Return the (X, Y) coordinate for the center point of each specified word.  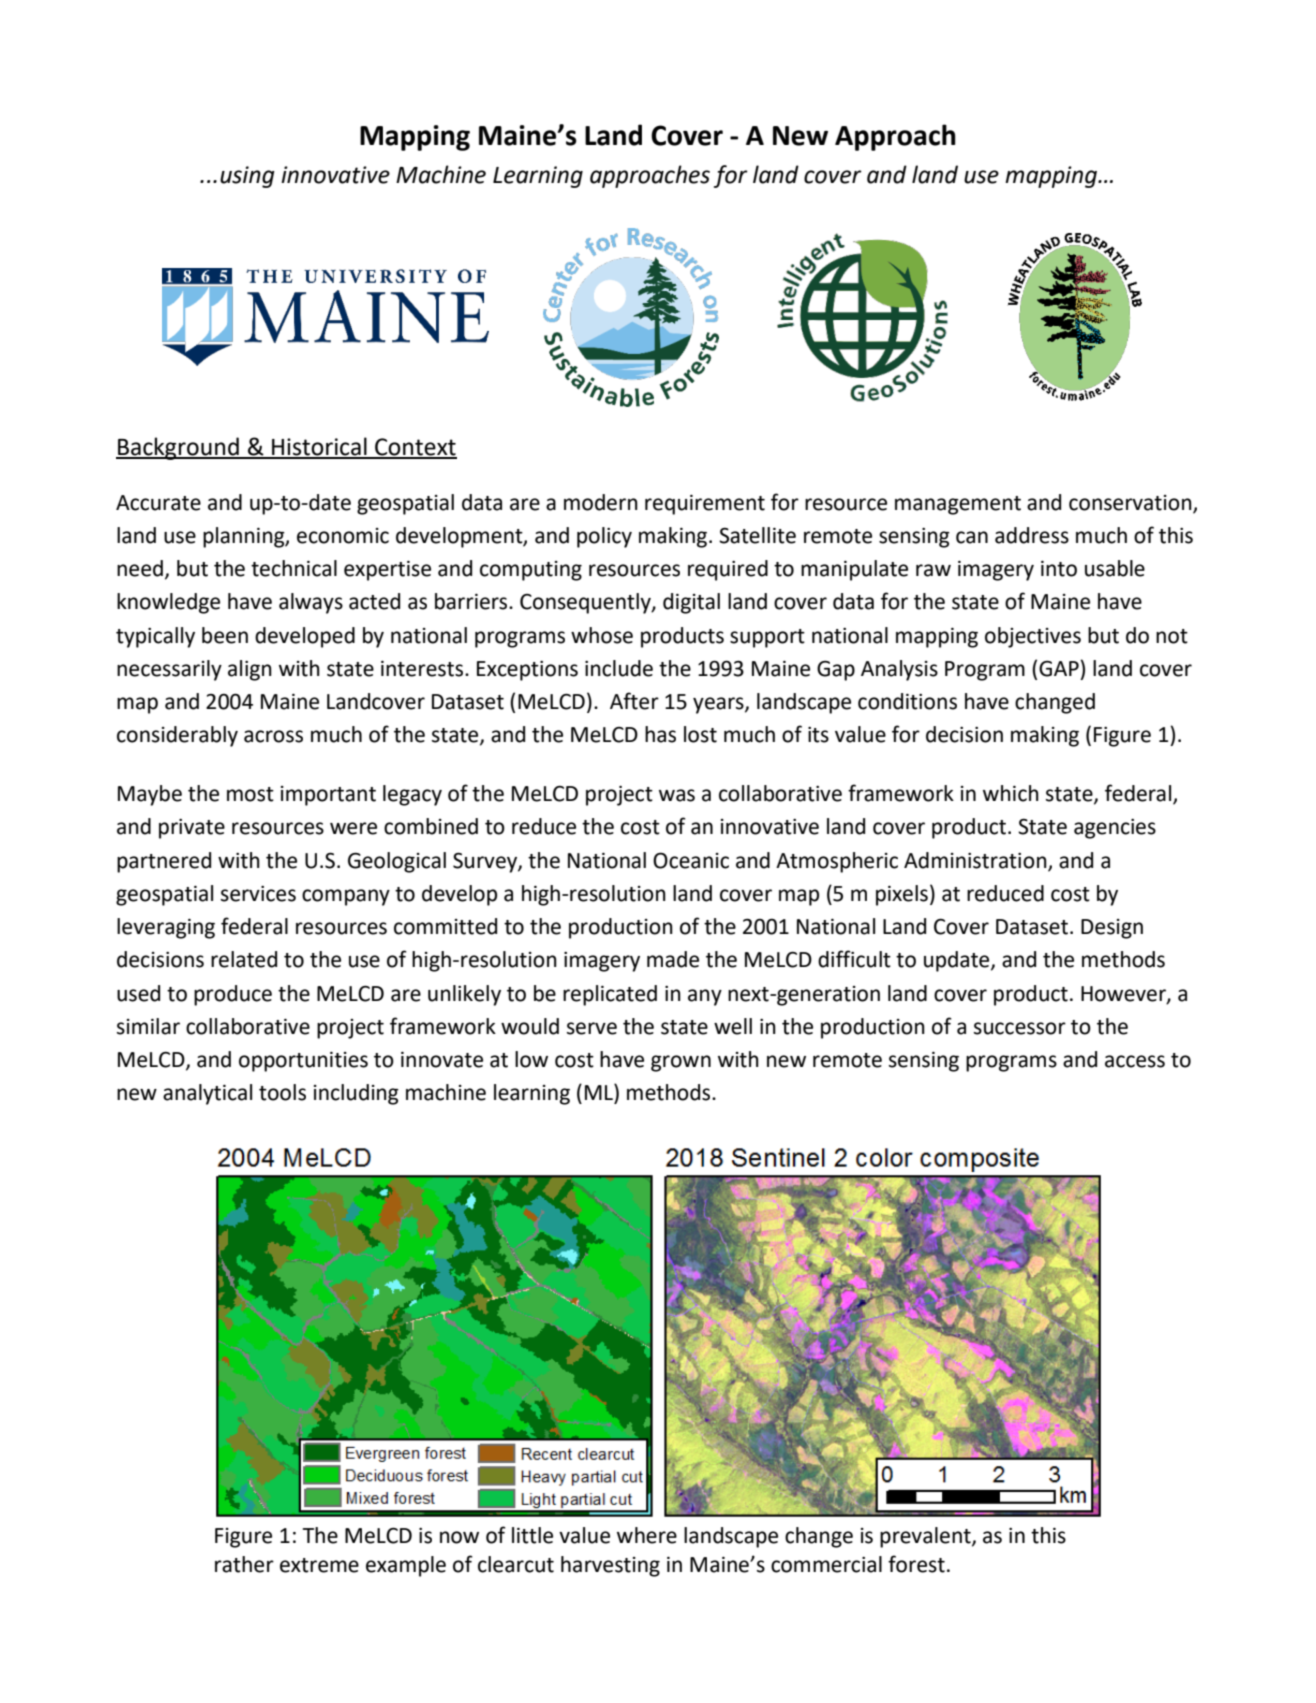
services (258, 894)
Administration (976, 861)
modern (601, 502)
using (247, 177)
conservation (1131, 504)
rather (244, 1564)
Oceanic (691, 860)
